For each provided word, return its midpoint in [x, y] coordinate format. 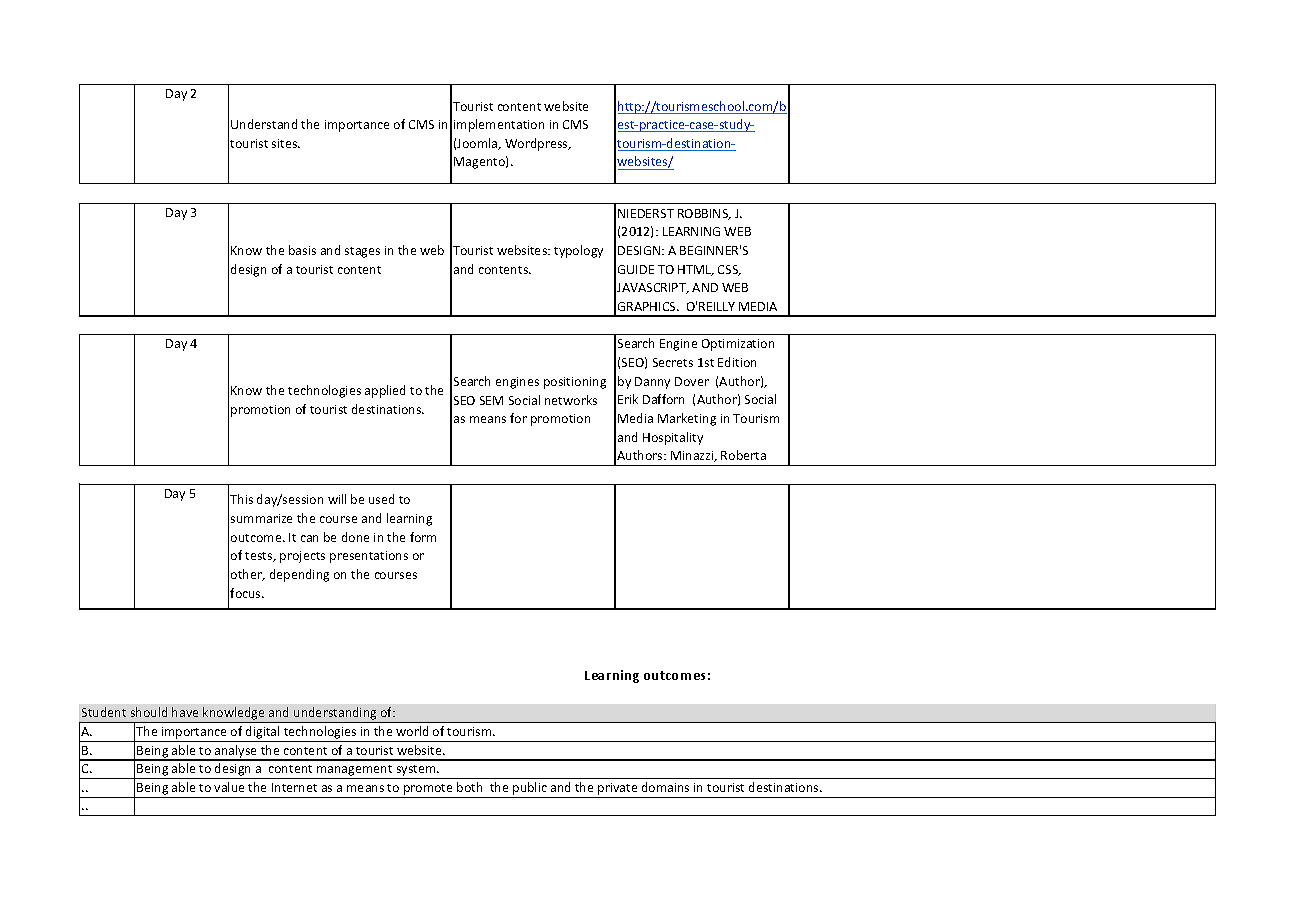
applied [385, 391]
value [229, 787]
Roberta [743, 455]
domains [665, 787]
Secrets [673, 362]
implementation [499, 125]
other [247, 575]
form [423, 537]
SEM [491, 400]
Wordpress [537, 144]
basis [302, 250]
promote [428, 789]
